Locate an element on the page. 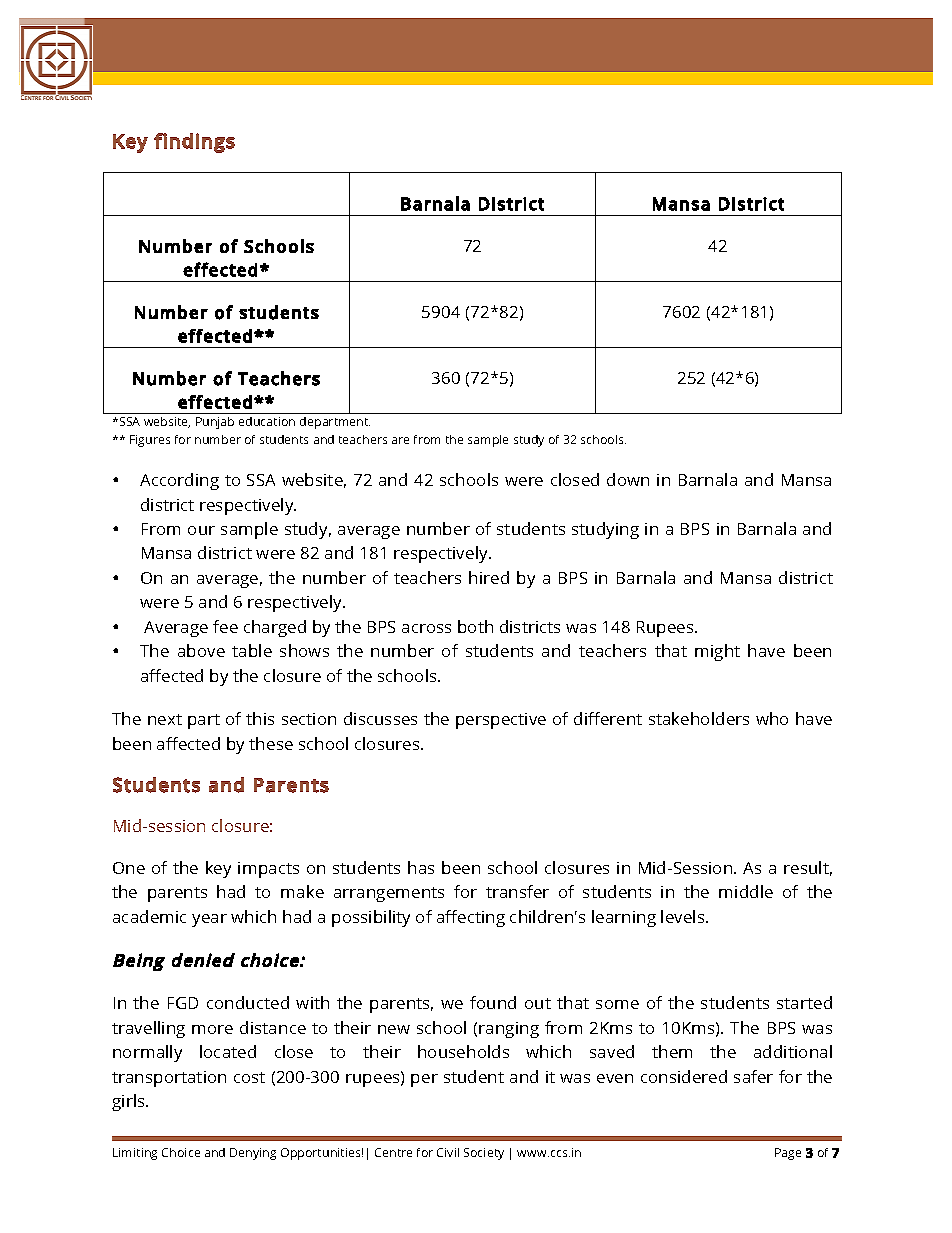  education is located at coordinates (267, 421).
